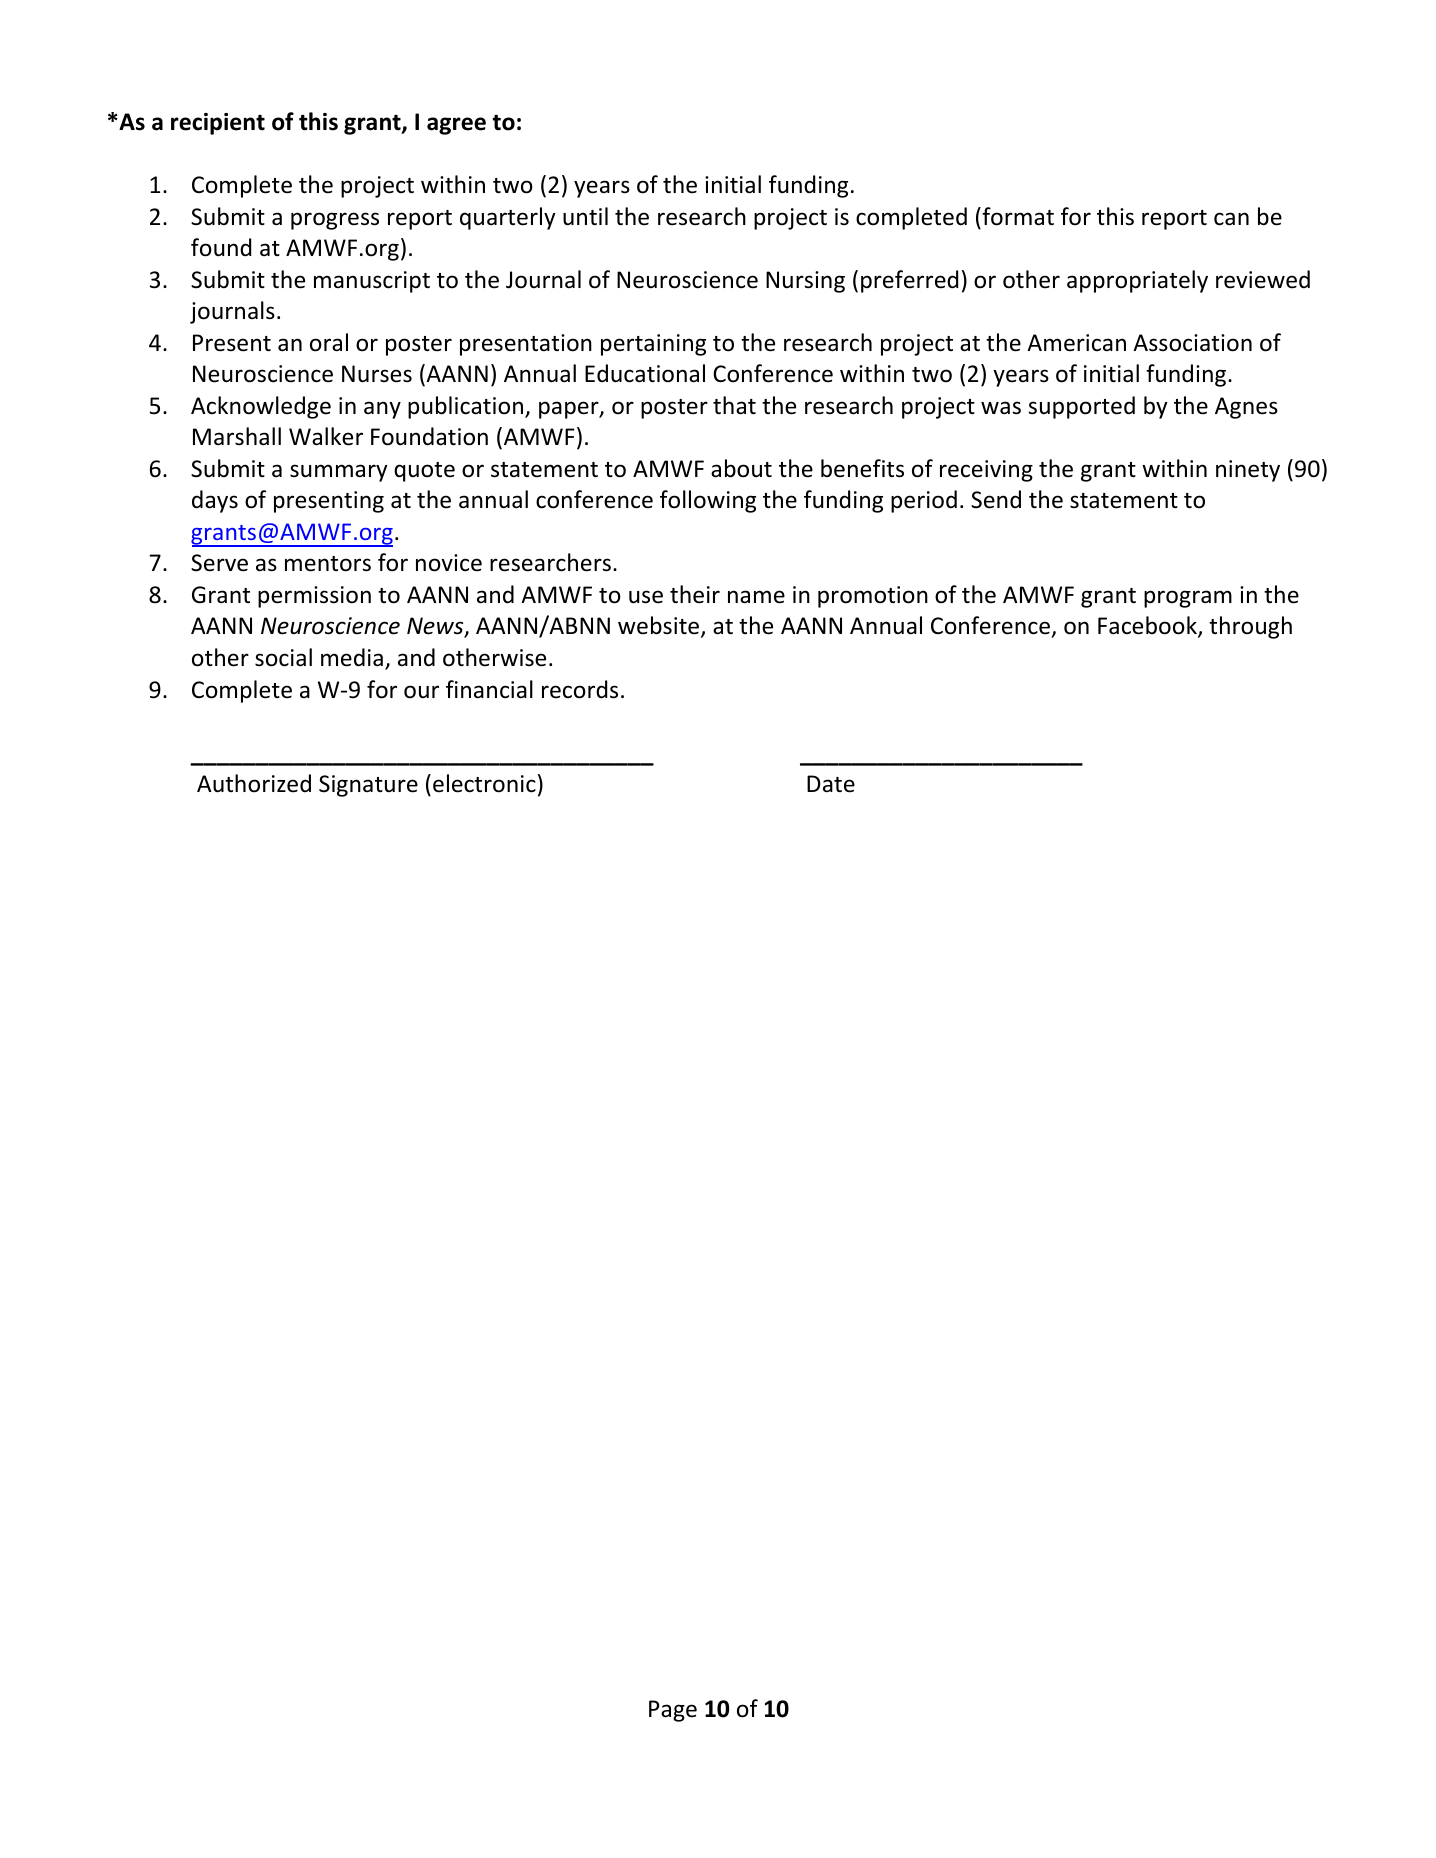 The height and width of the screenshot is (1858, 1436). What do you see at coordinates (708, 501) in the screenshot?
I see `following` at bounding box center [708, 501].
